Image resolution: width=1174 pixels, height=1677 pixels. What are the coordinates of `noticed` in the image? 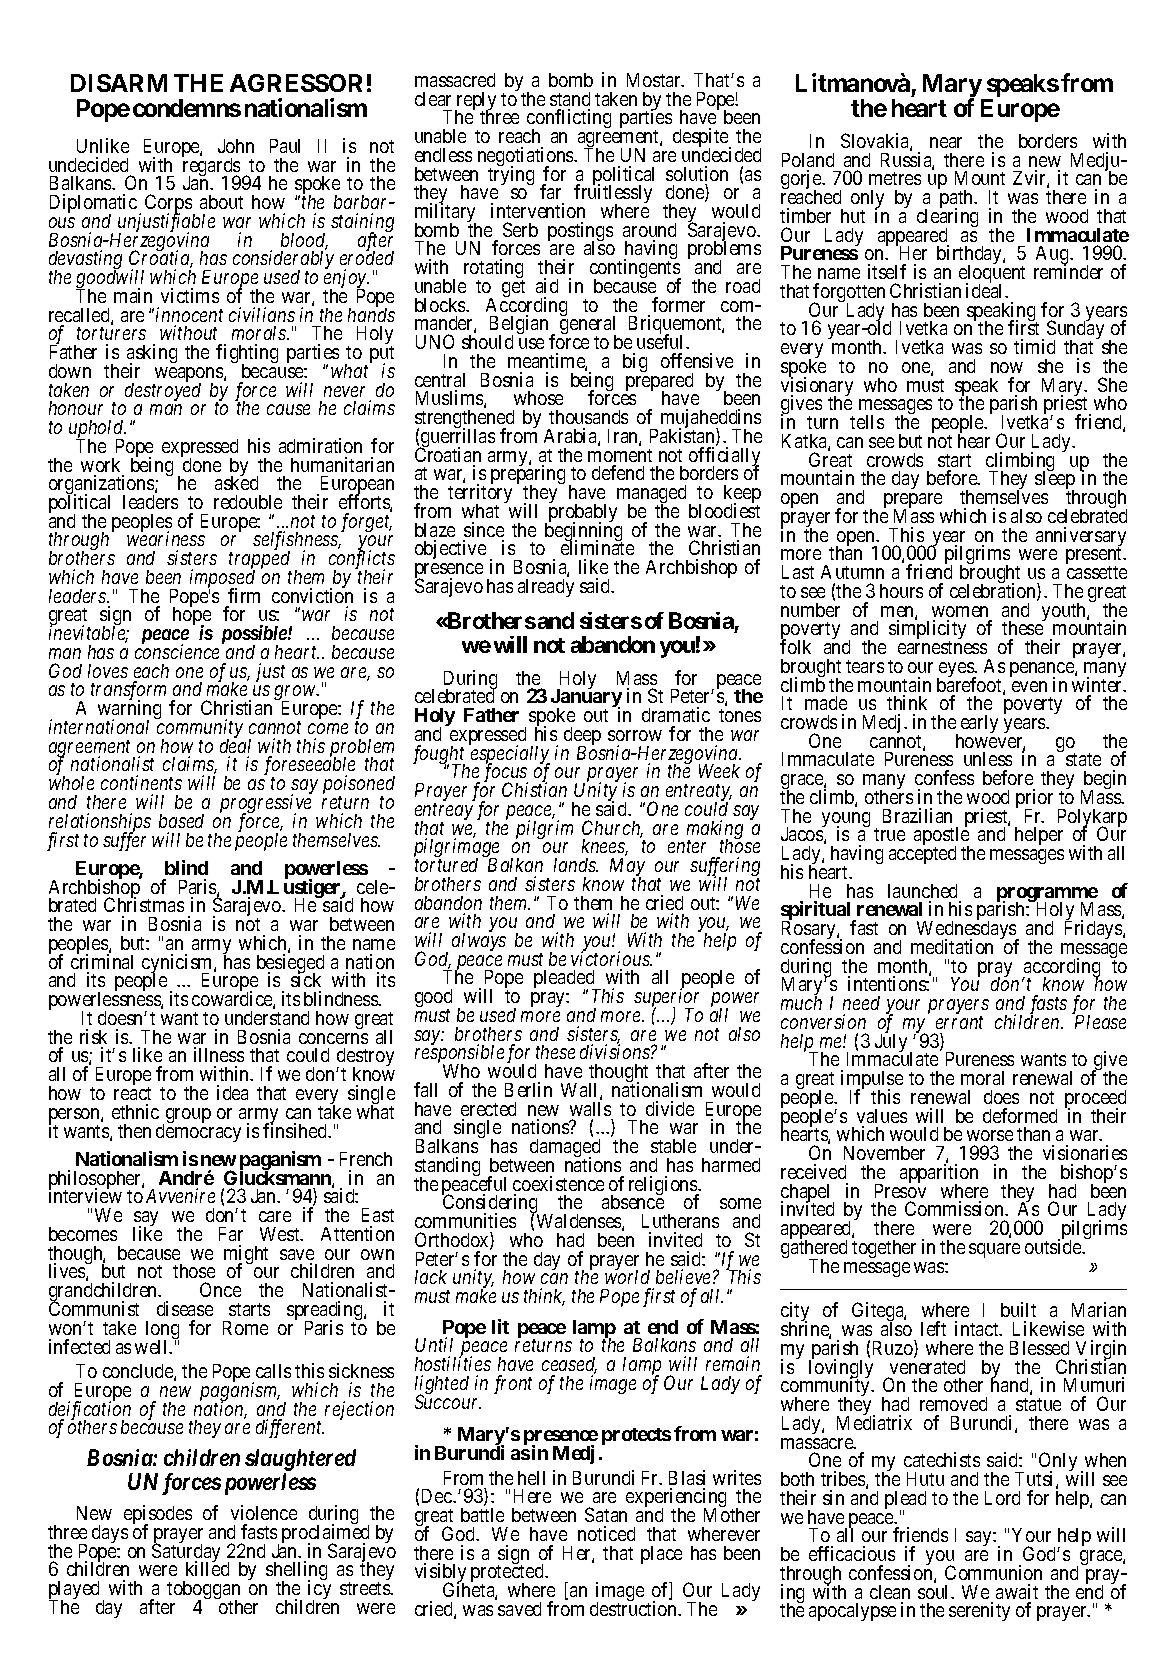 It's located at (606, 1533).
